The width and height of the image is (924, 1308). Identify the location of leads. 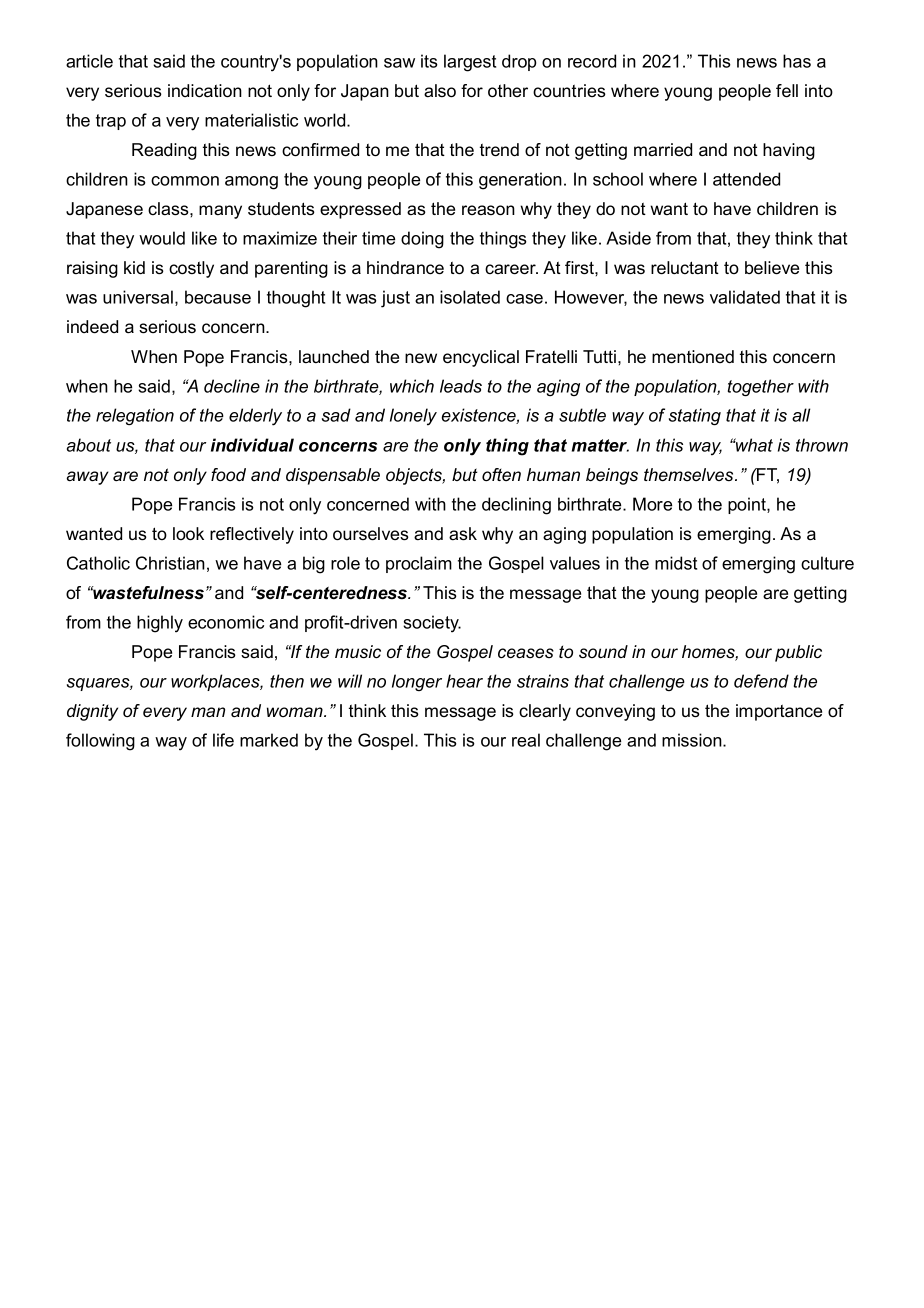
(461, 386).
